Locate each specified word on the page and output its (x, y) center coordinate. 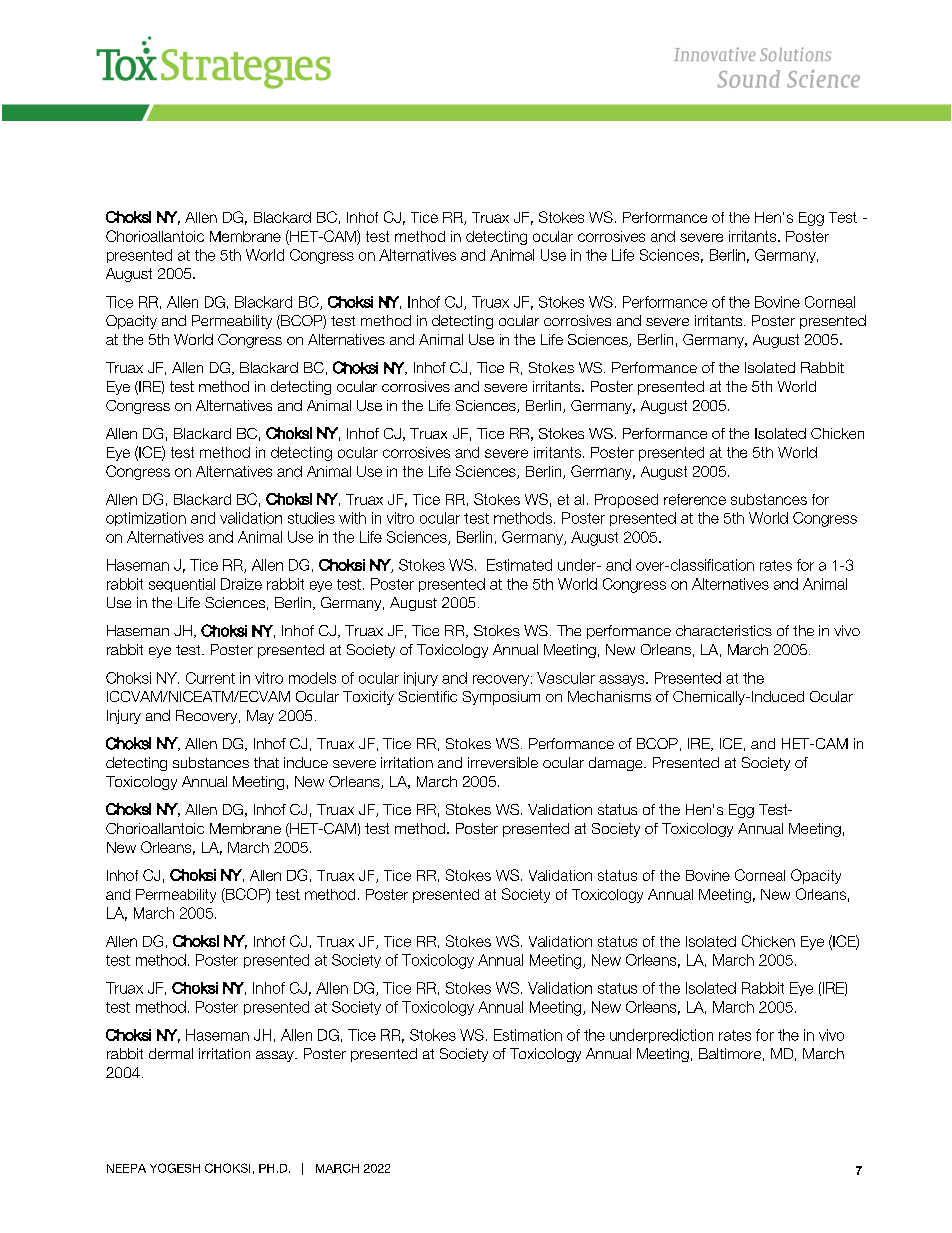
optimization (146, 519)
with (352, 518)
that (266, 762)
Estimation (528, 1035)
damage (617, 764)
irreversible (503, 762)
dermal (171, 1053)
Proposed (626, 501)
